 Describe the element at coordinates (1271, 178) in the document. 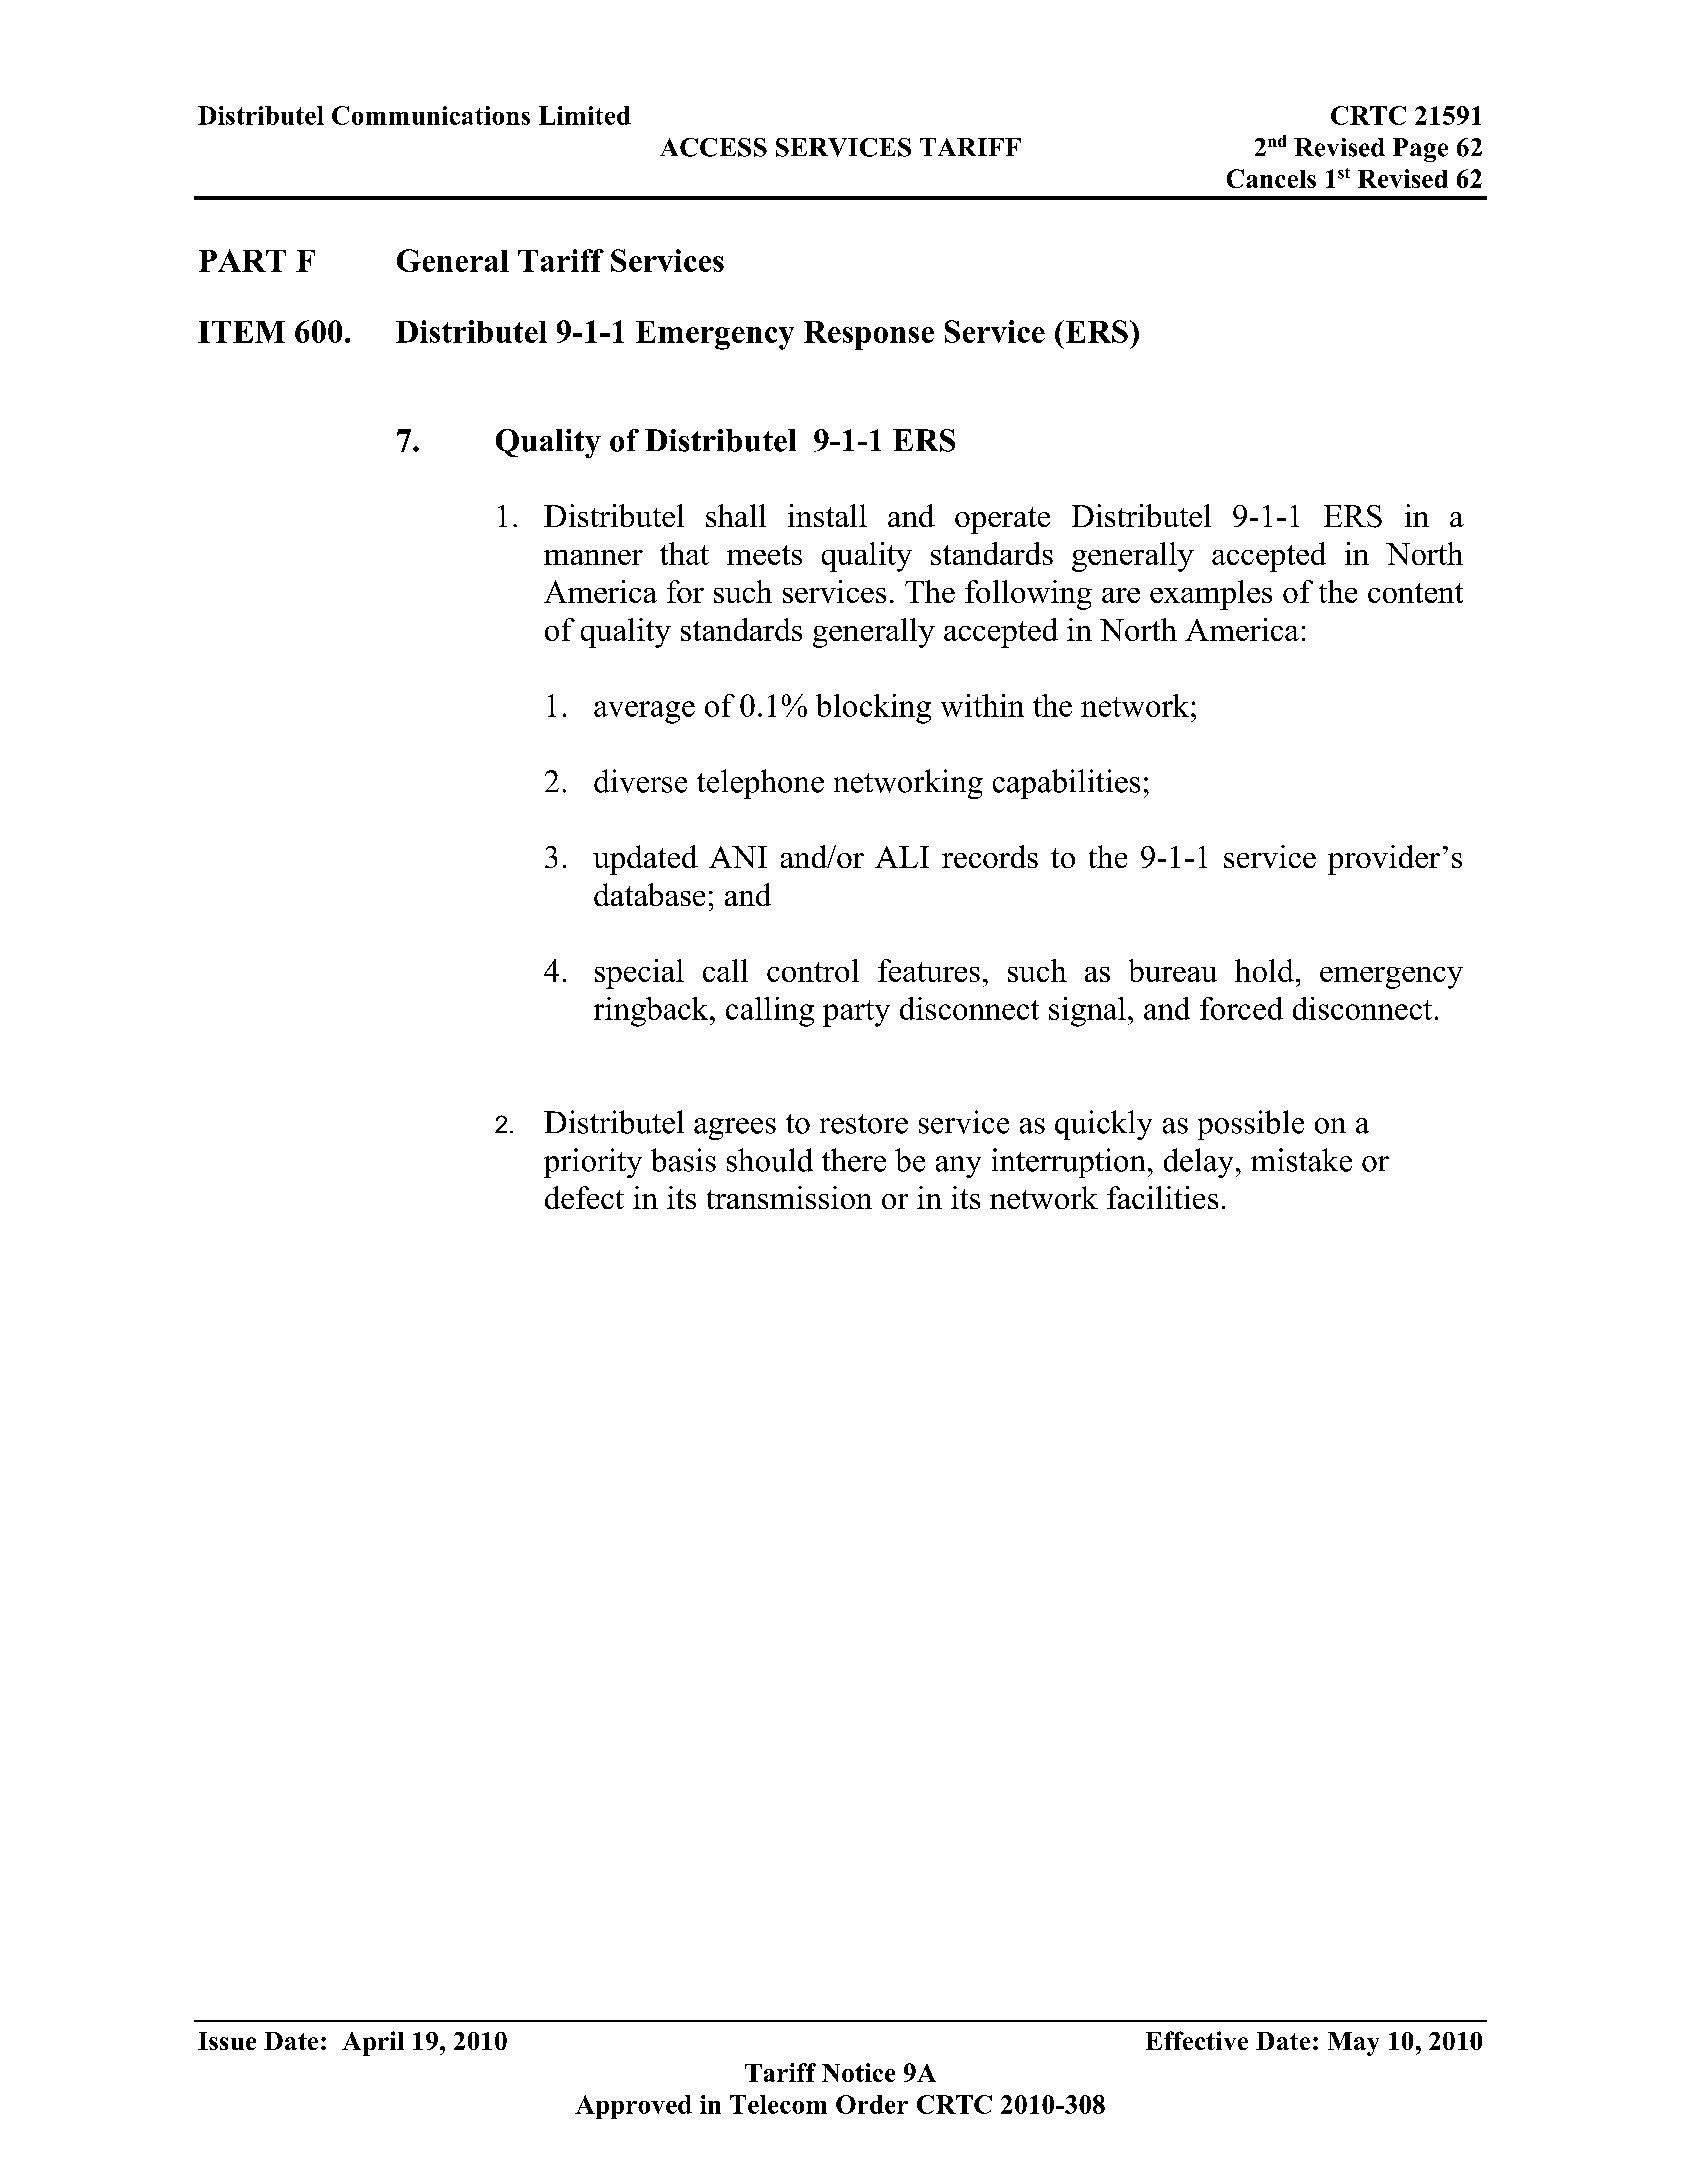

I see `Cancels` at that location.
